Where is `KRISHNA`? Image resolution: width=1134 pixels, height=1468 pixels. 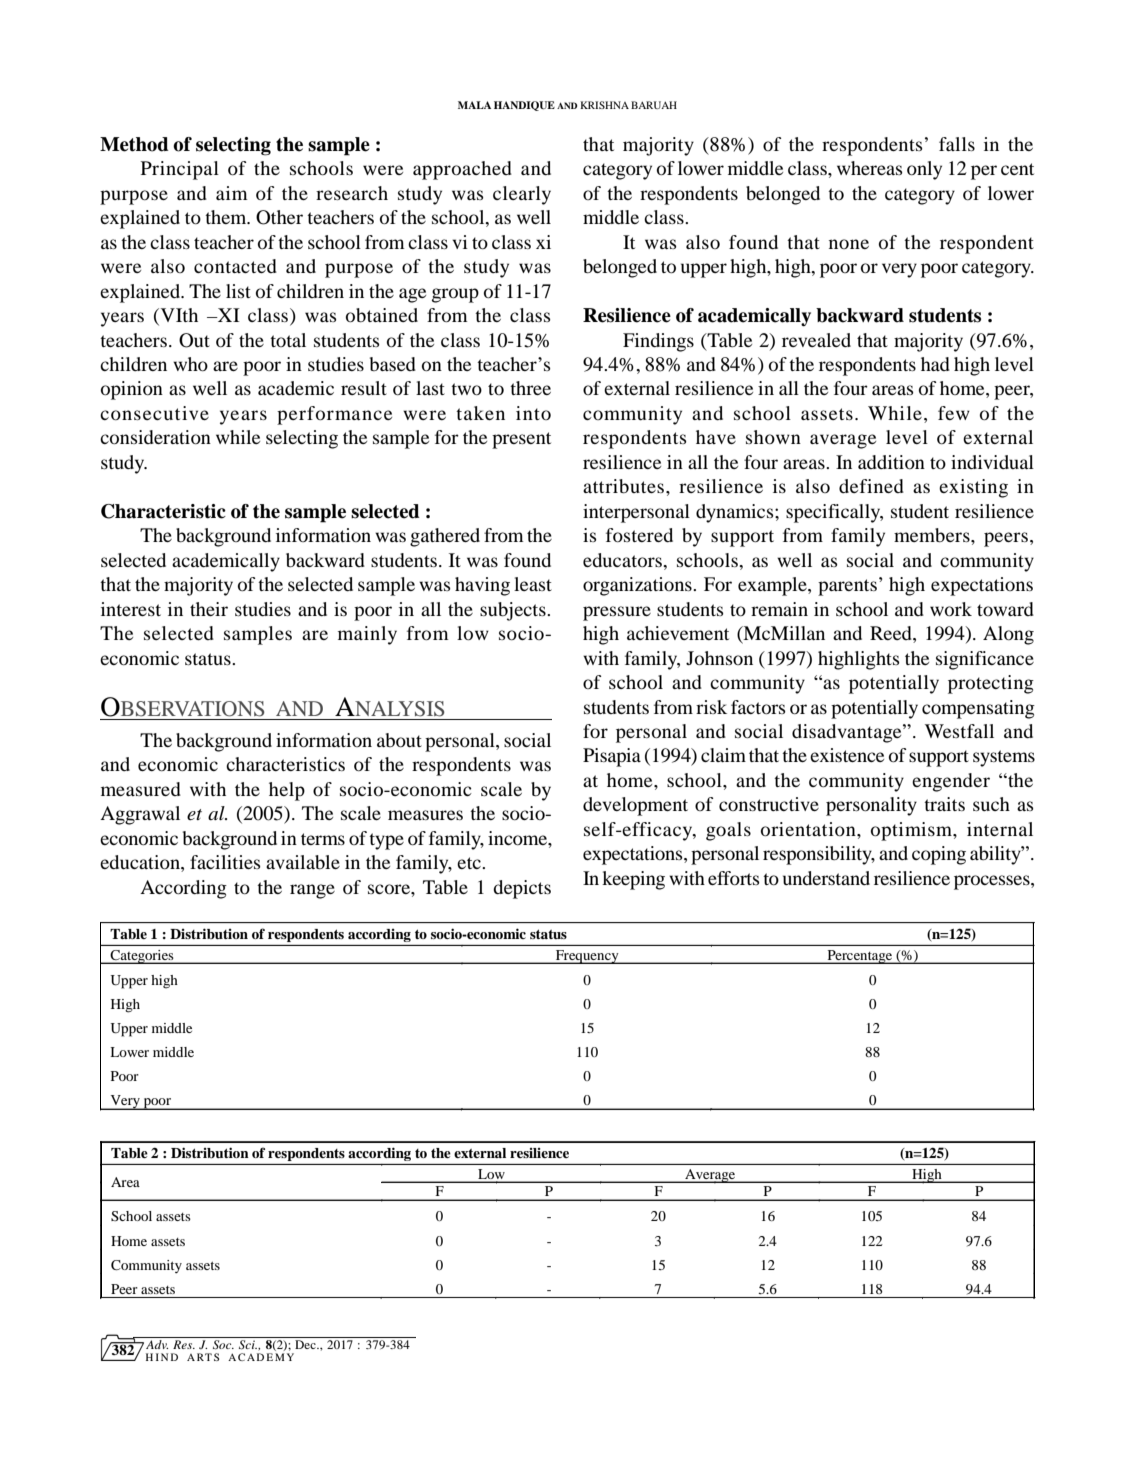
KRISHNA is located at coordinates (604, 105).
